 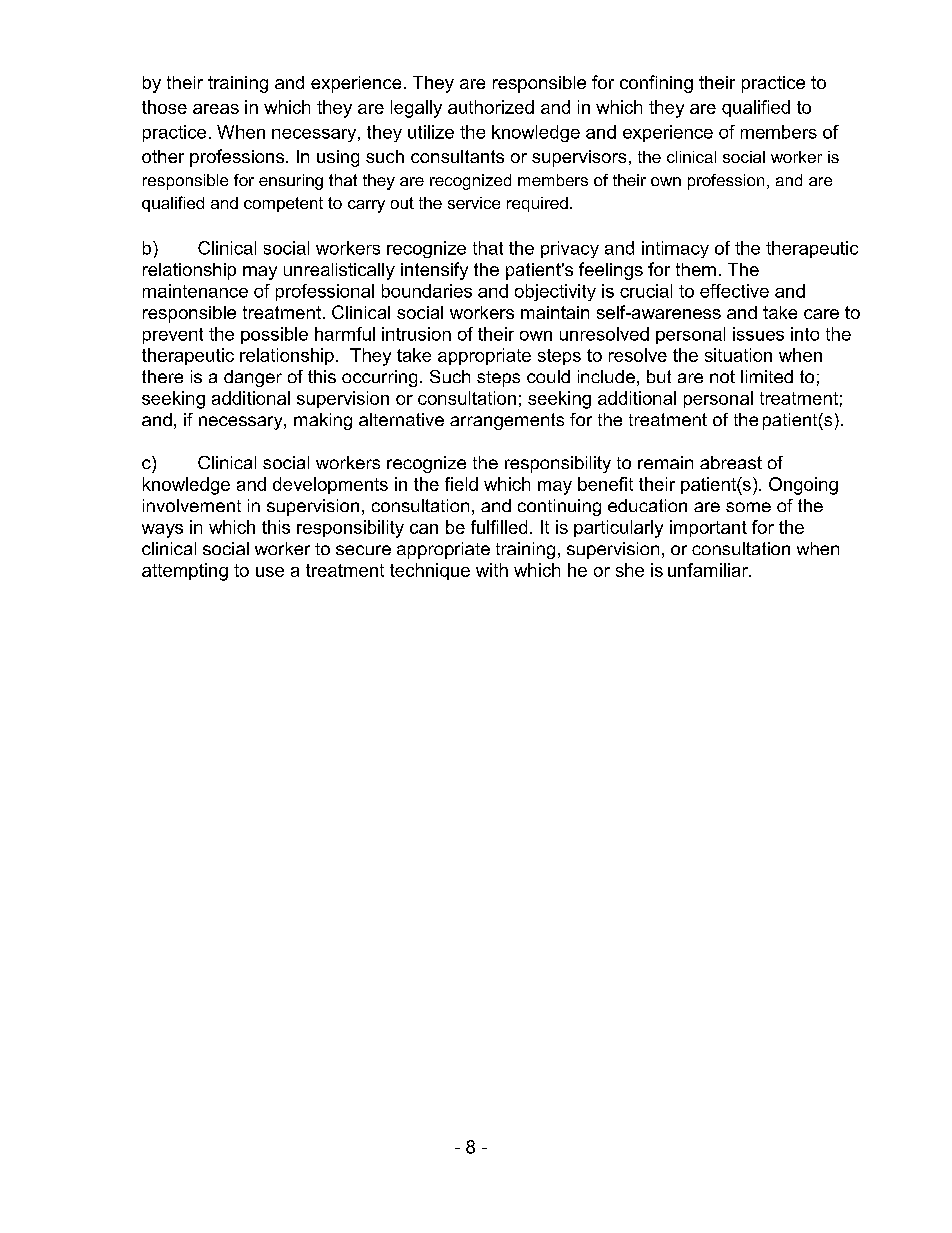 I want to click on competent, so click(x=283, y=204).
